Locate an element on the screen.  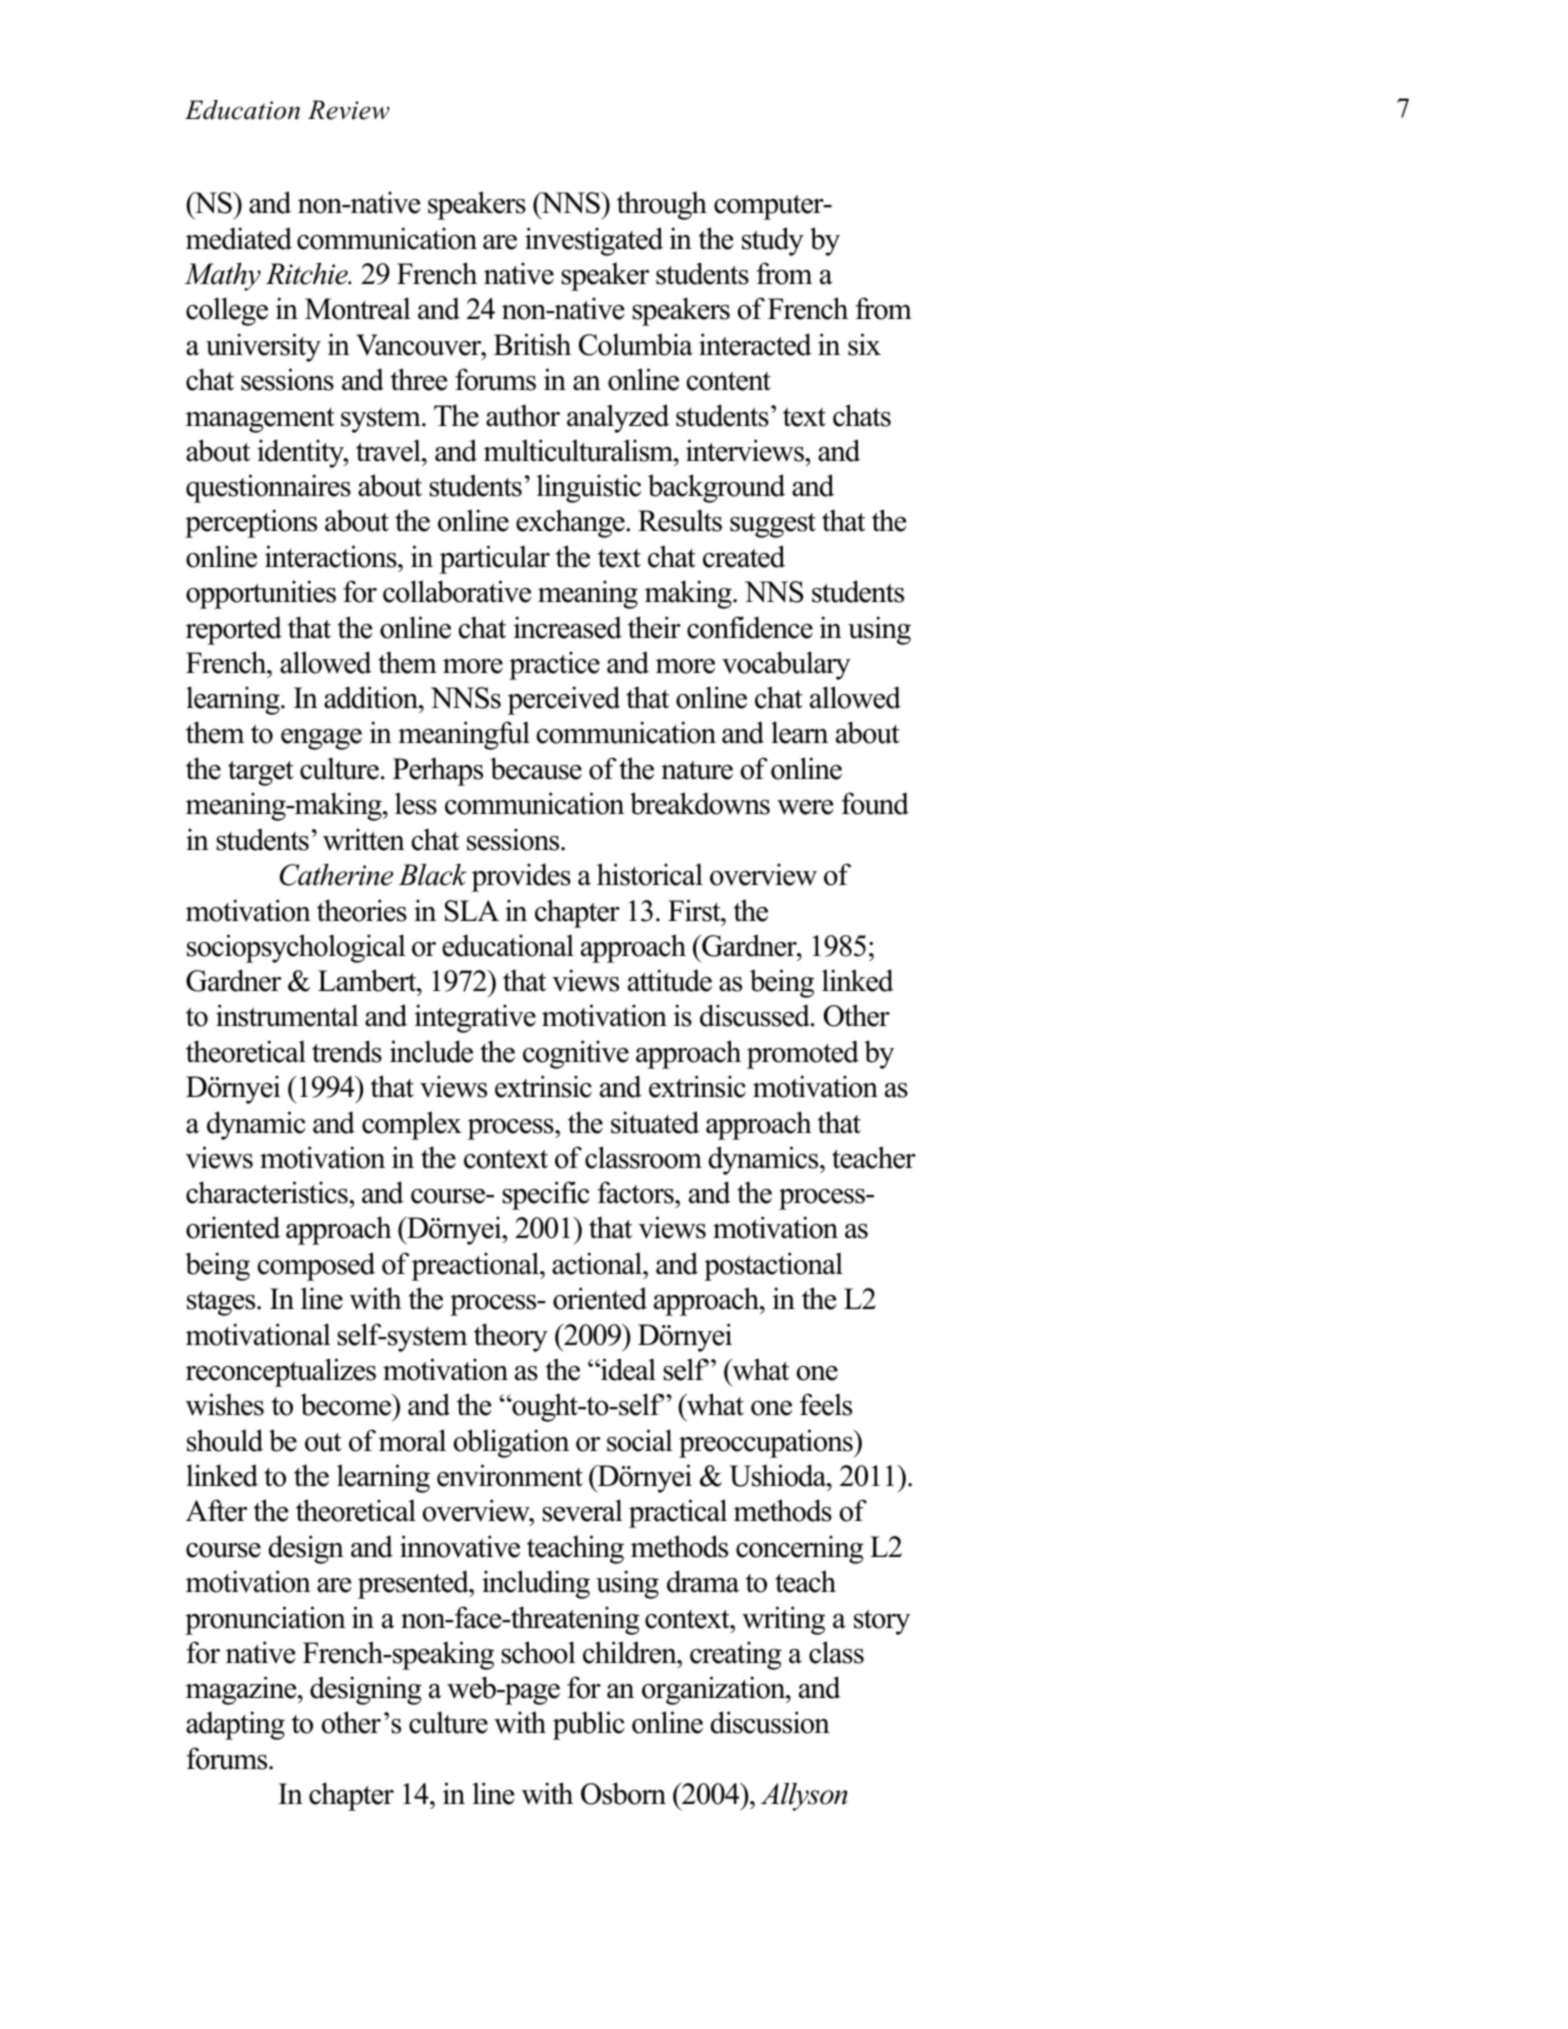
Review is located at coordinates (349, 110).
